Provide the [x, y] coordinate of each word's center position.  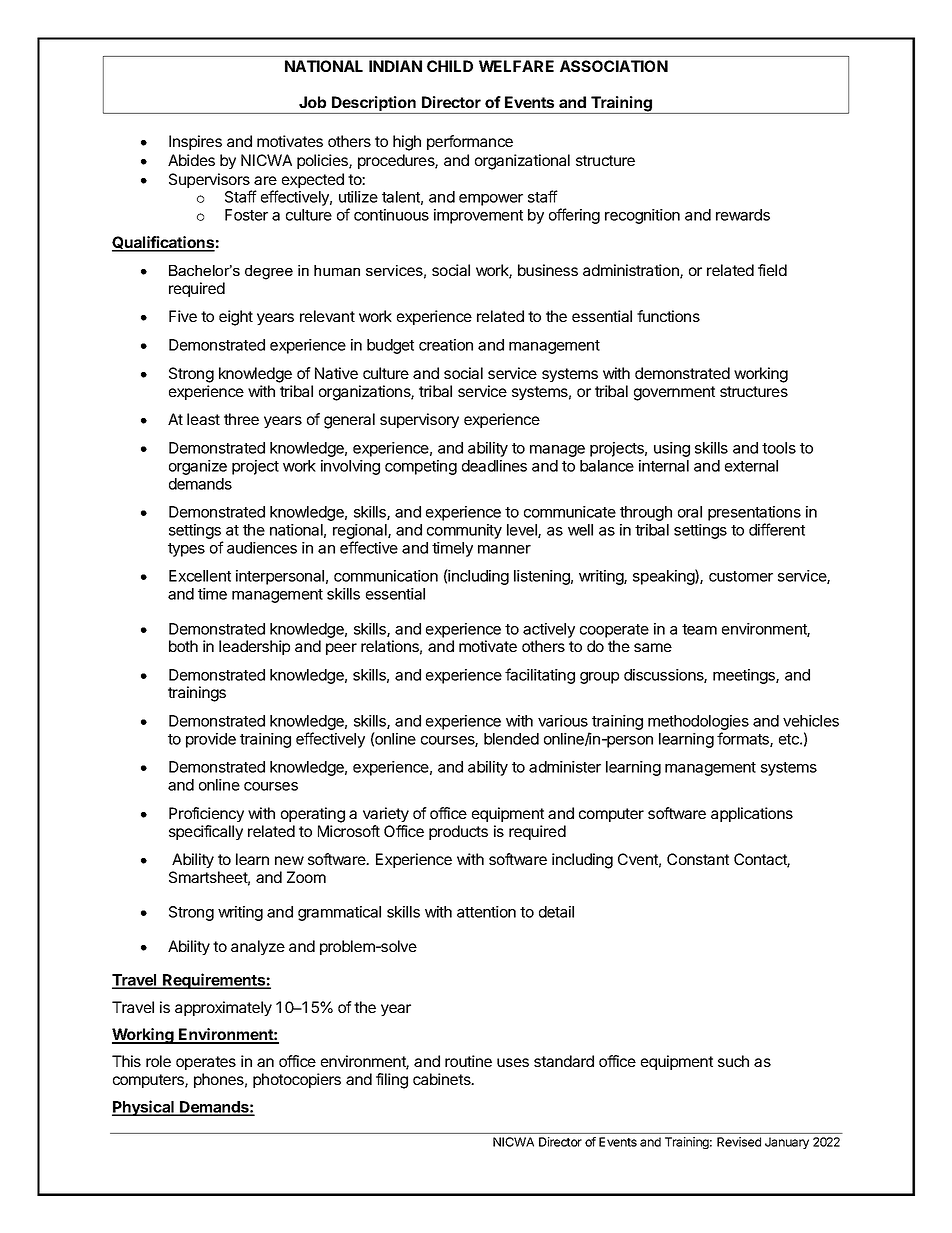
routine [468, 1061]
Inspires [195, 142]
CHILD [450, 66]
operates [206, 1063]
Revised [739, 1142]
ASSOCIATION [614, 66]
